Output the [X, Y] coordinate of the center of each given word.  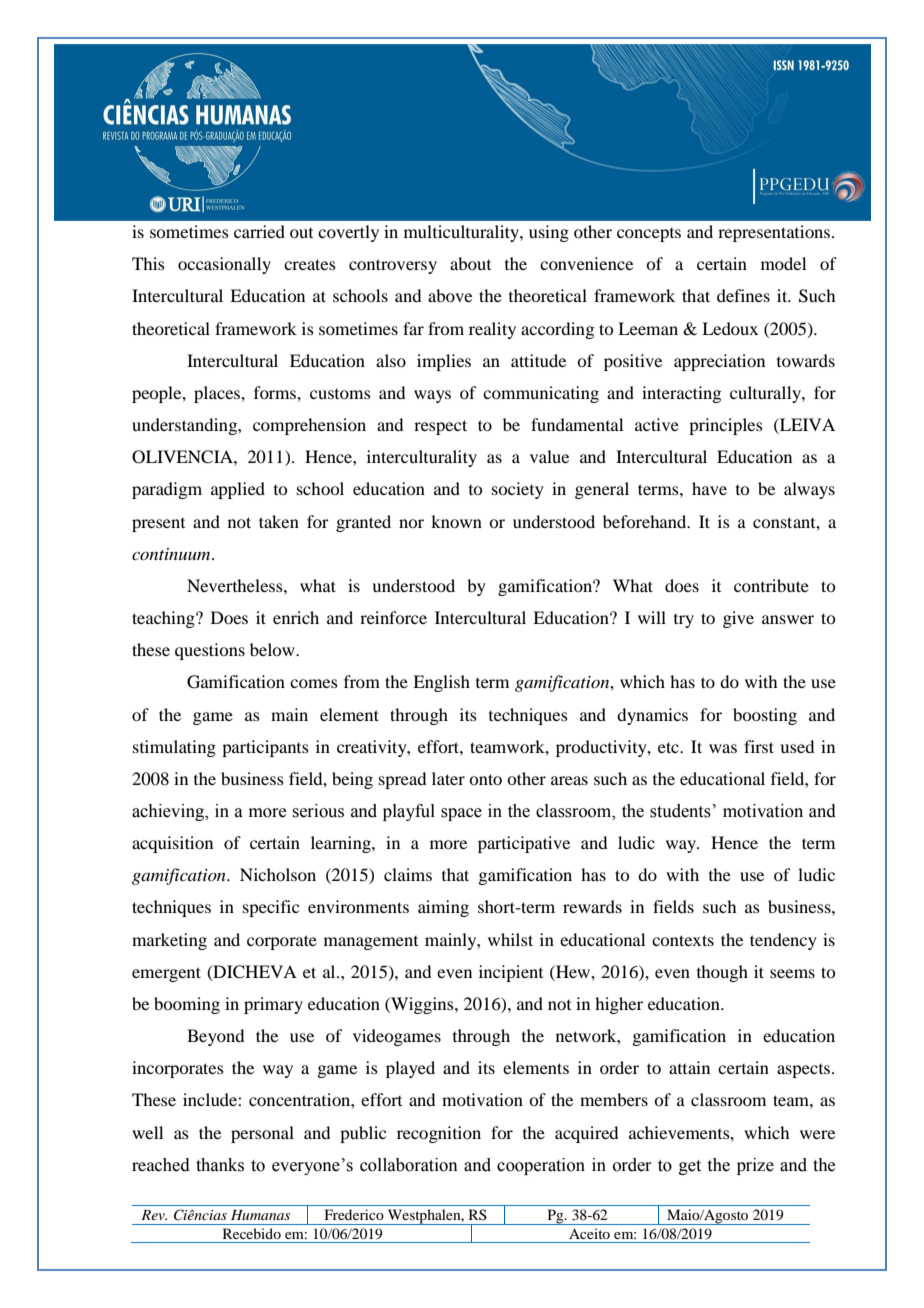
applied [238, 490]
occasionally [224, 265]
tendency [783, 941]
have [709, 488]
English [441, 683]
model [783, 263]
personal [262, 1134]
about [470, 263]
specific [271, 908]
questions [210, 651]
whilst [510, 939]
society [518, 490]
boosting [765, 716]
